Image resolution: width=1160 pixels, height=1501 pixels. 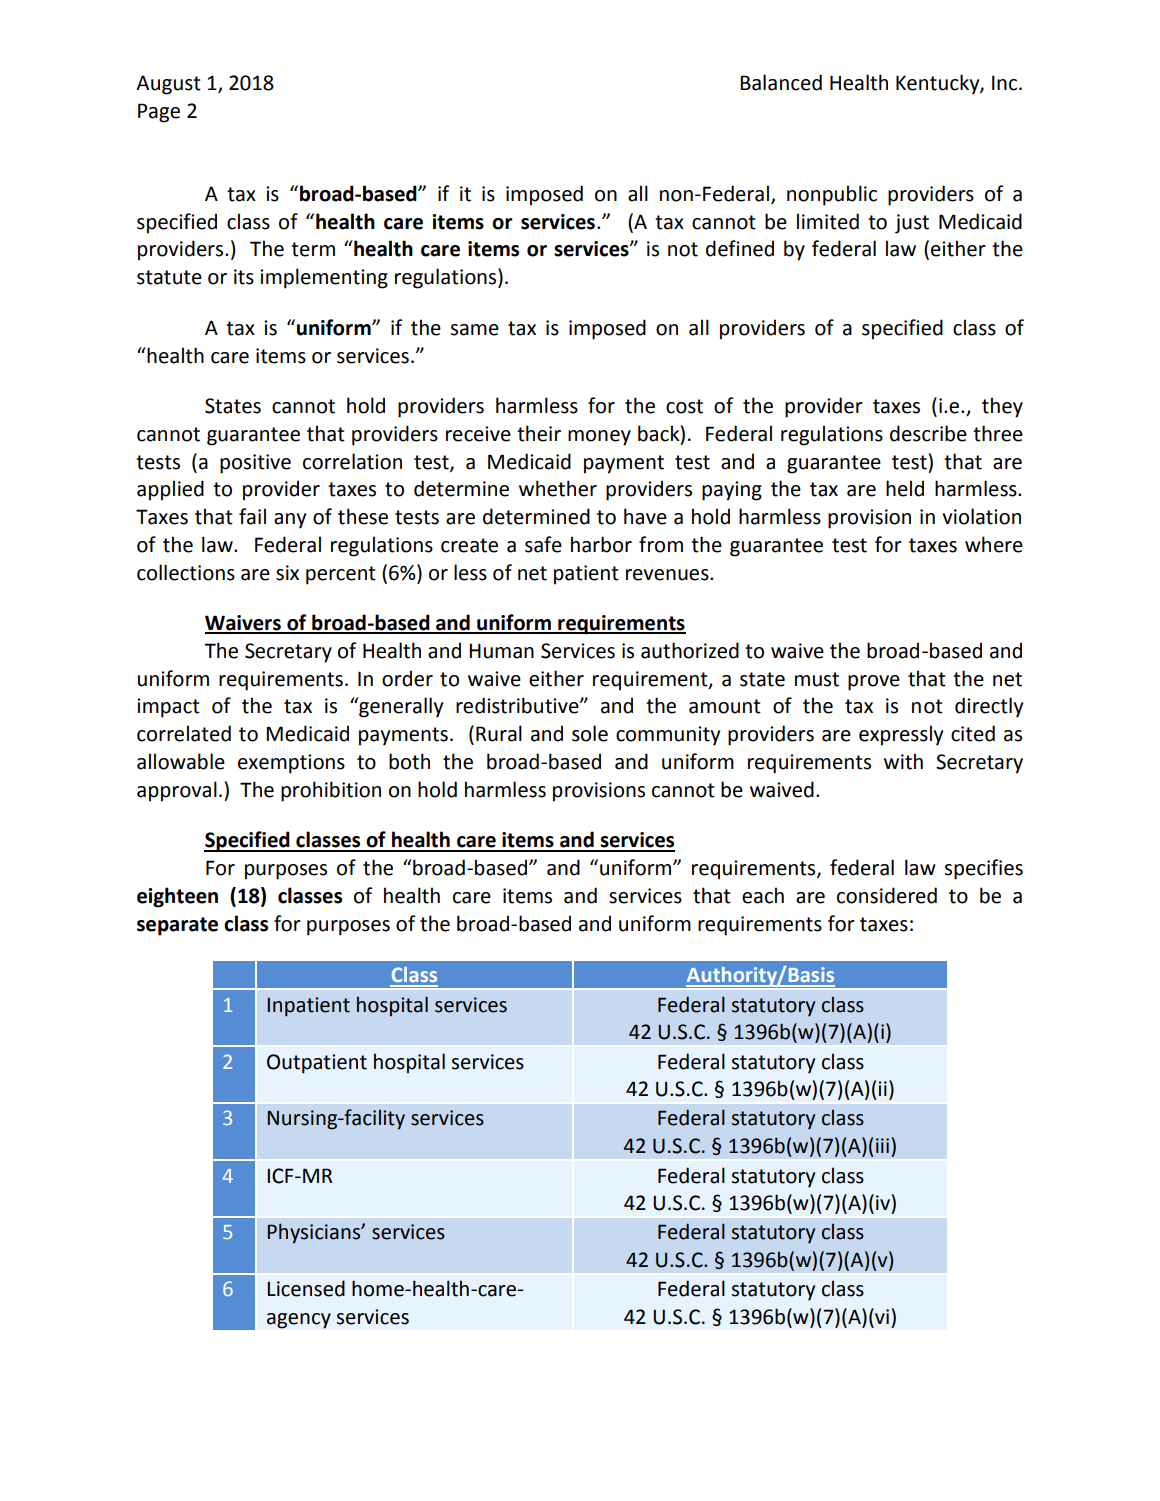 What do you see at coordinates (244, 277) in the screenshot?
I see `its` at bounding box center [244, 277].
